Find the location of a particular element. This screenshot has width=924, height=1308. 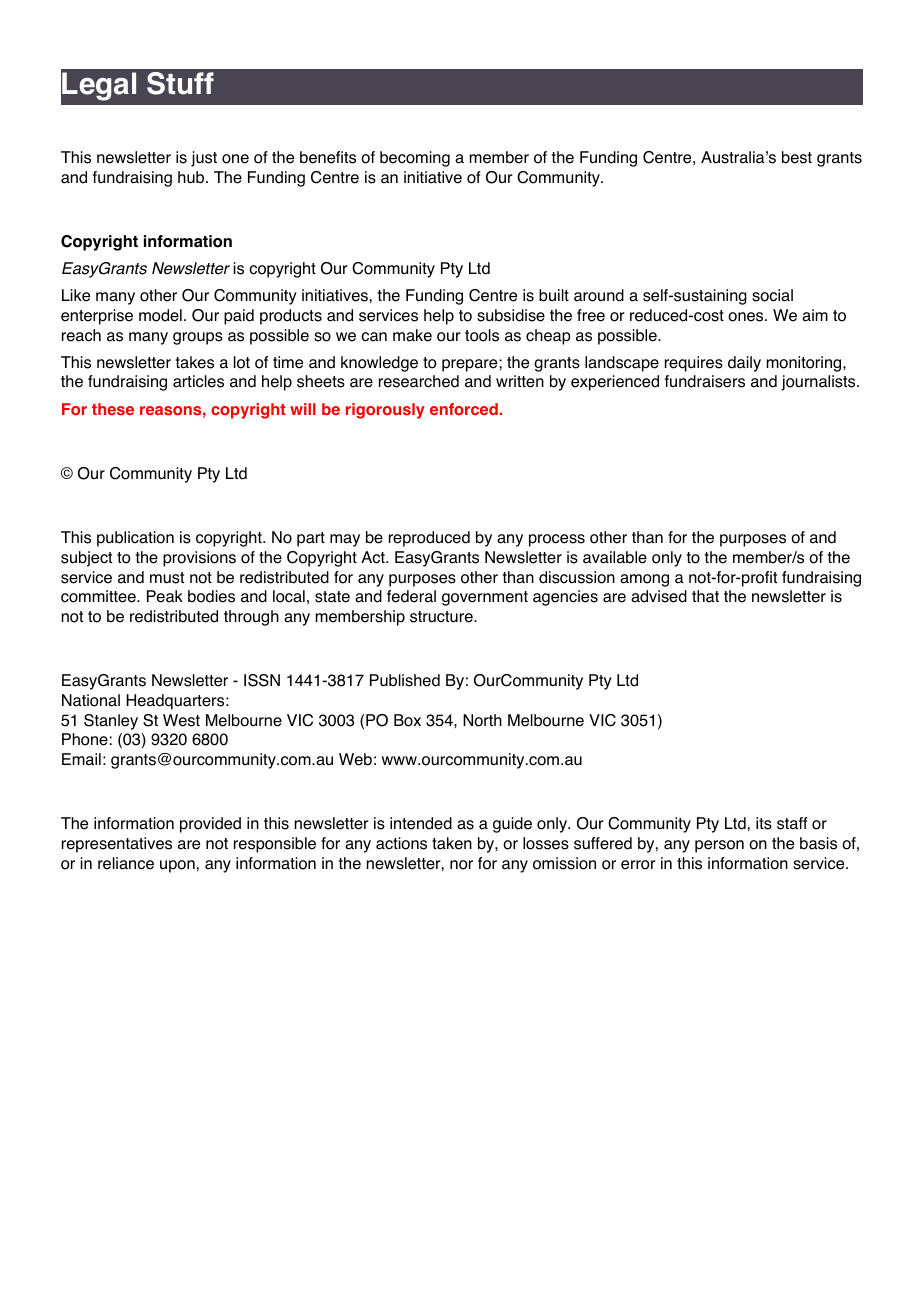

model is located at coordinates (160, 315).
